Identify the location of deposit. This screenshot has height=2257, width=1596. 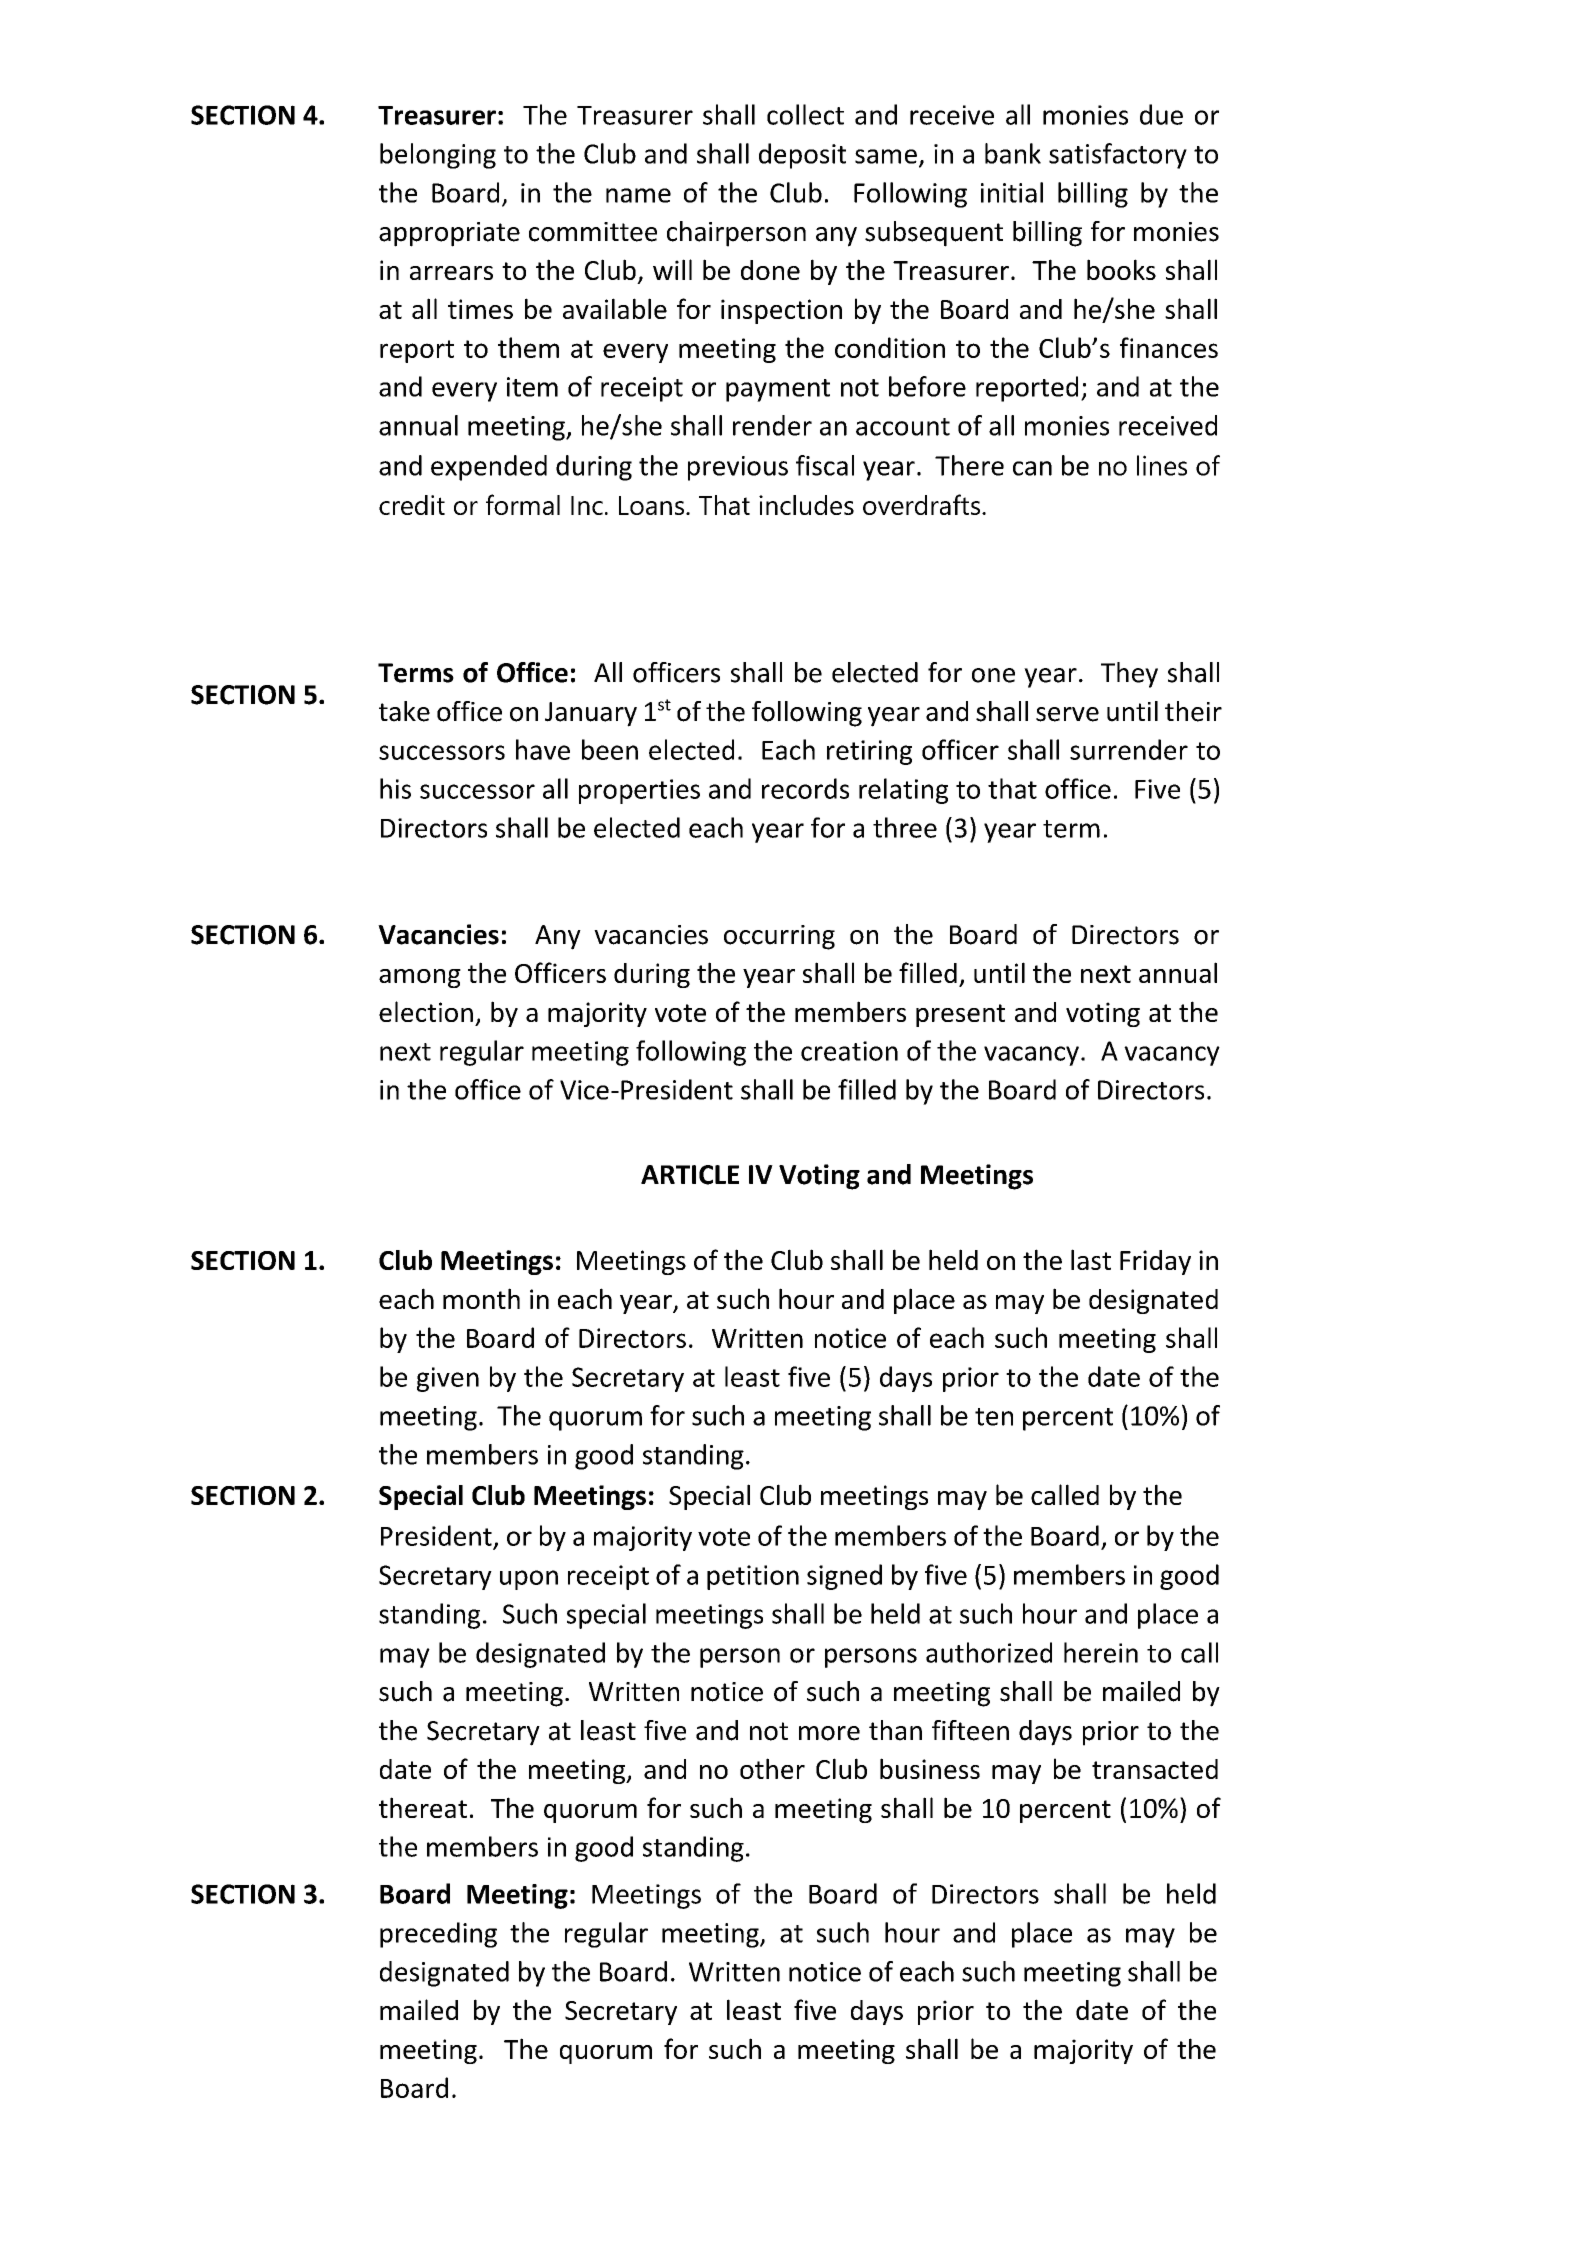
(802, 156).
